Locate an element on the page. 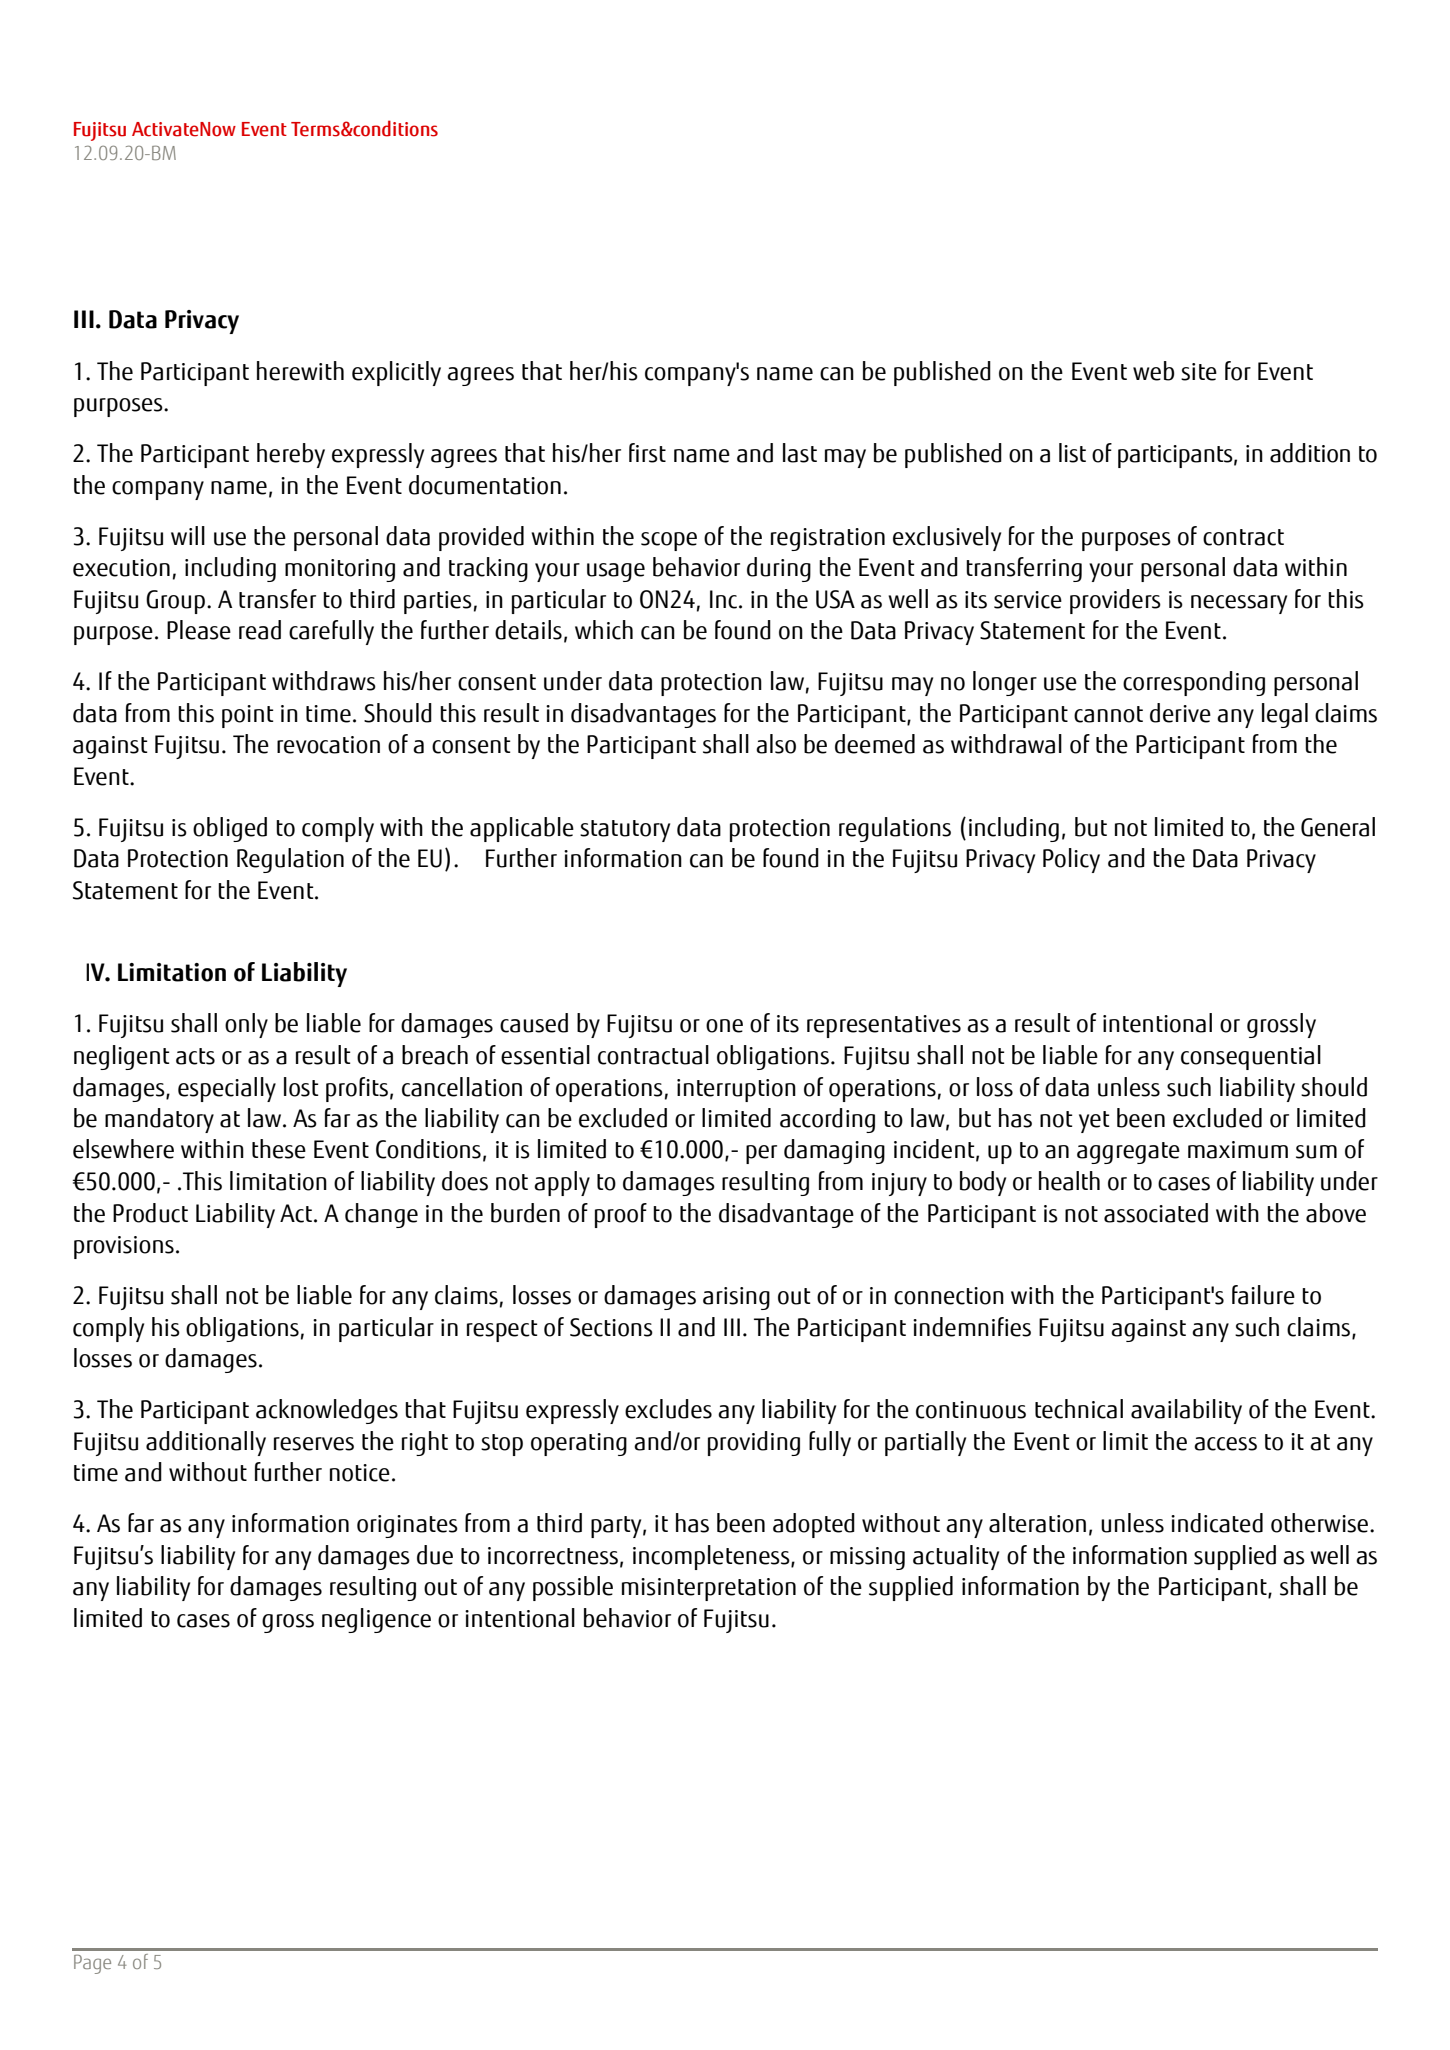  hereby is located at coordinates (291, 455).
